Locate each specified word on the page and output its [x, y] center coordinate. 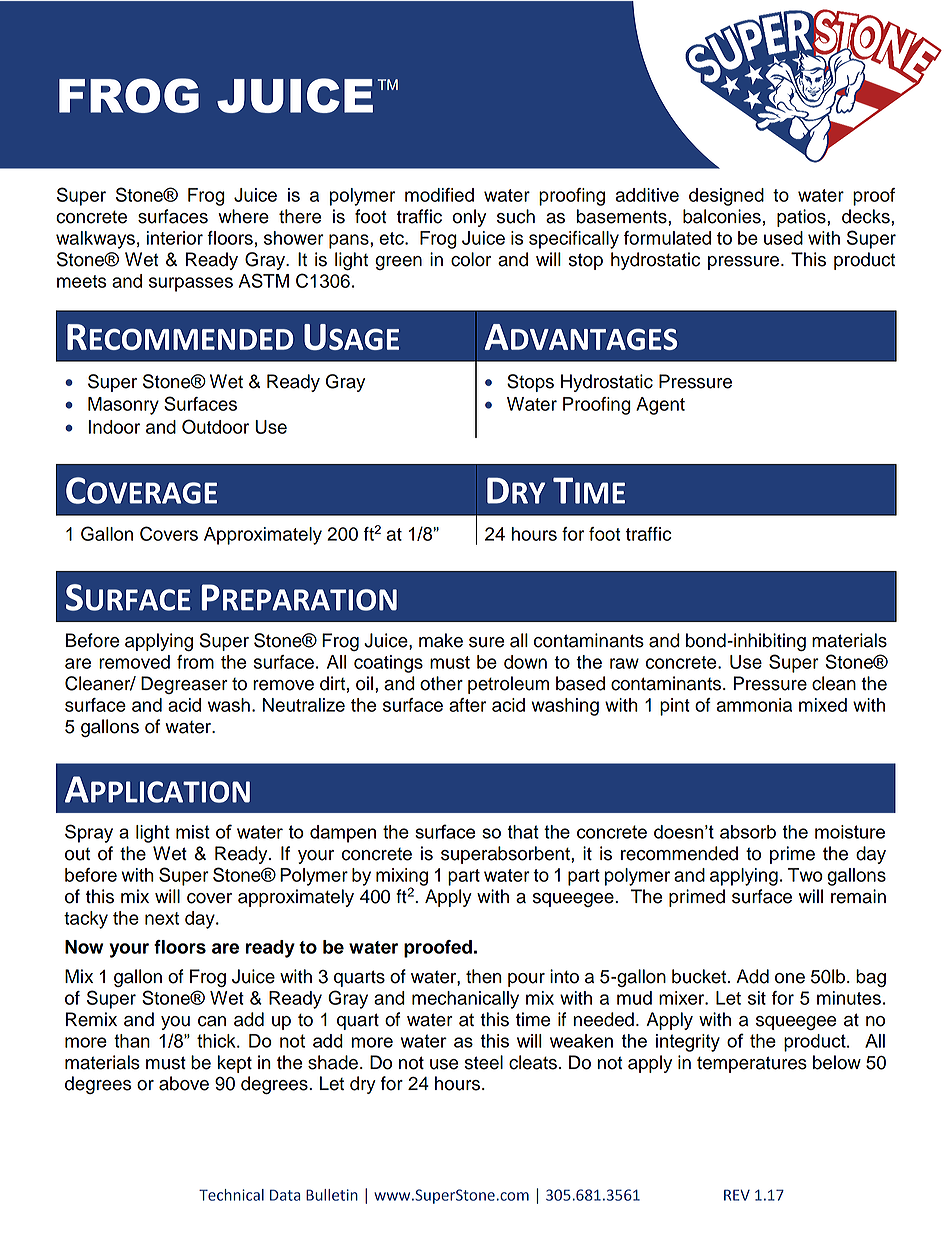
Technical [231, 1195]
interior [175, 238]
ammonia [754, 705]
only [469, 218]
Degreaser [184, 685]
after [467, 705]
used [783, 238]
